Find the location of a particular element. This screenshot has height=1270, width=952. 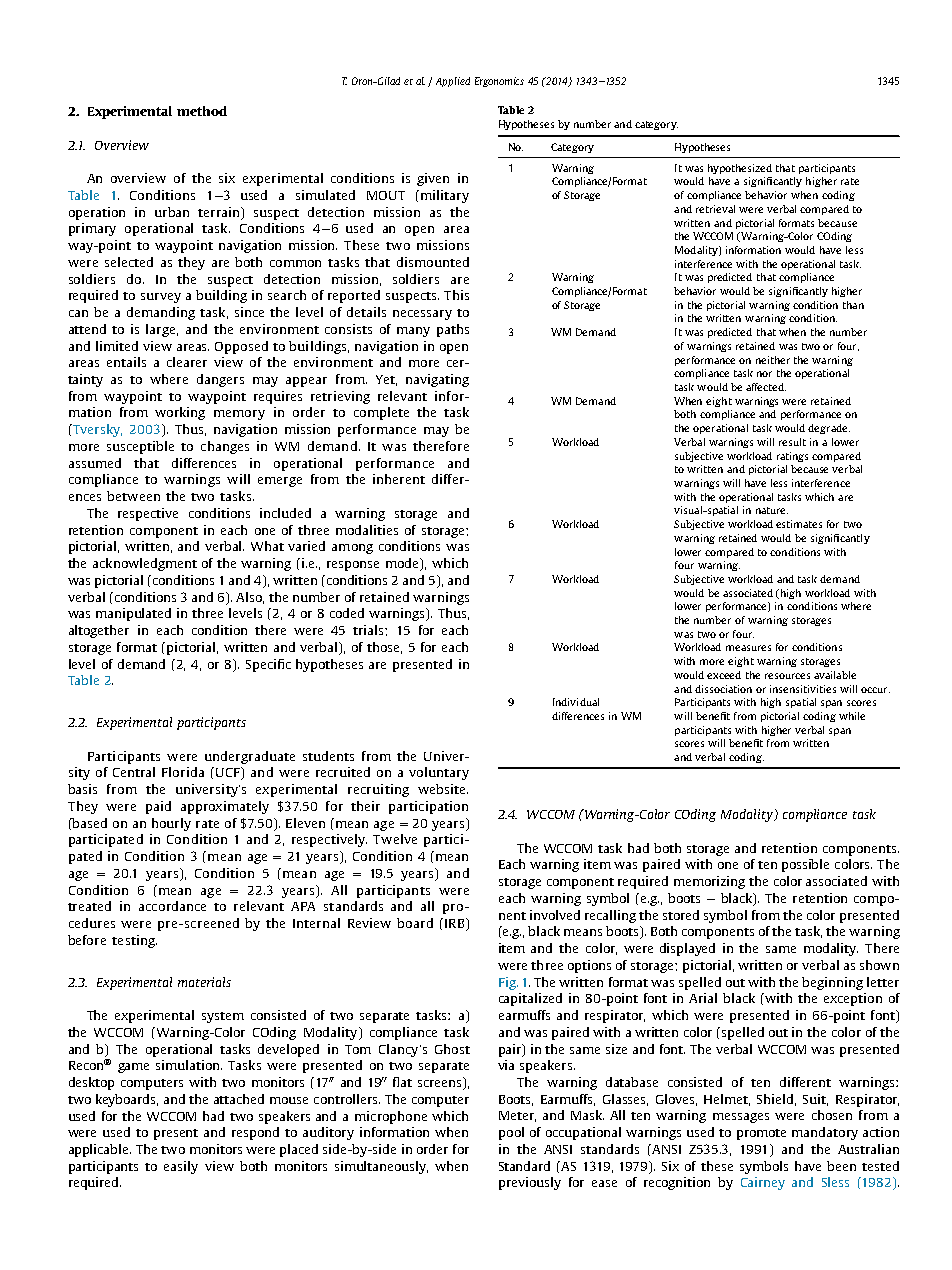

ratings is located at coordinates (792, 457).
